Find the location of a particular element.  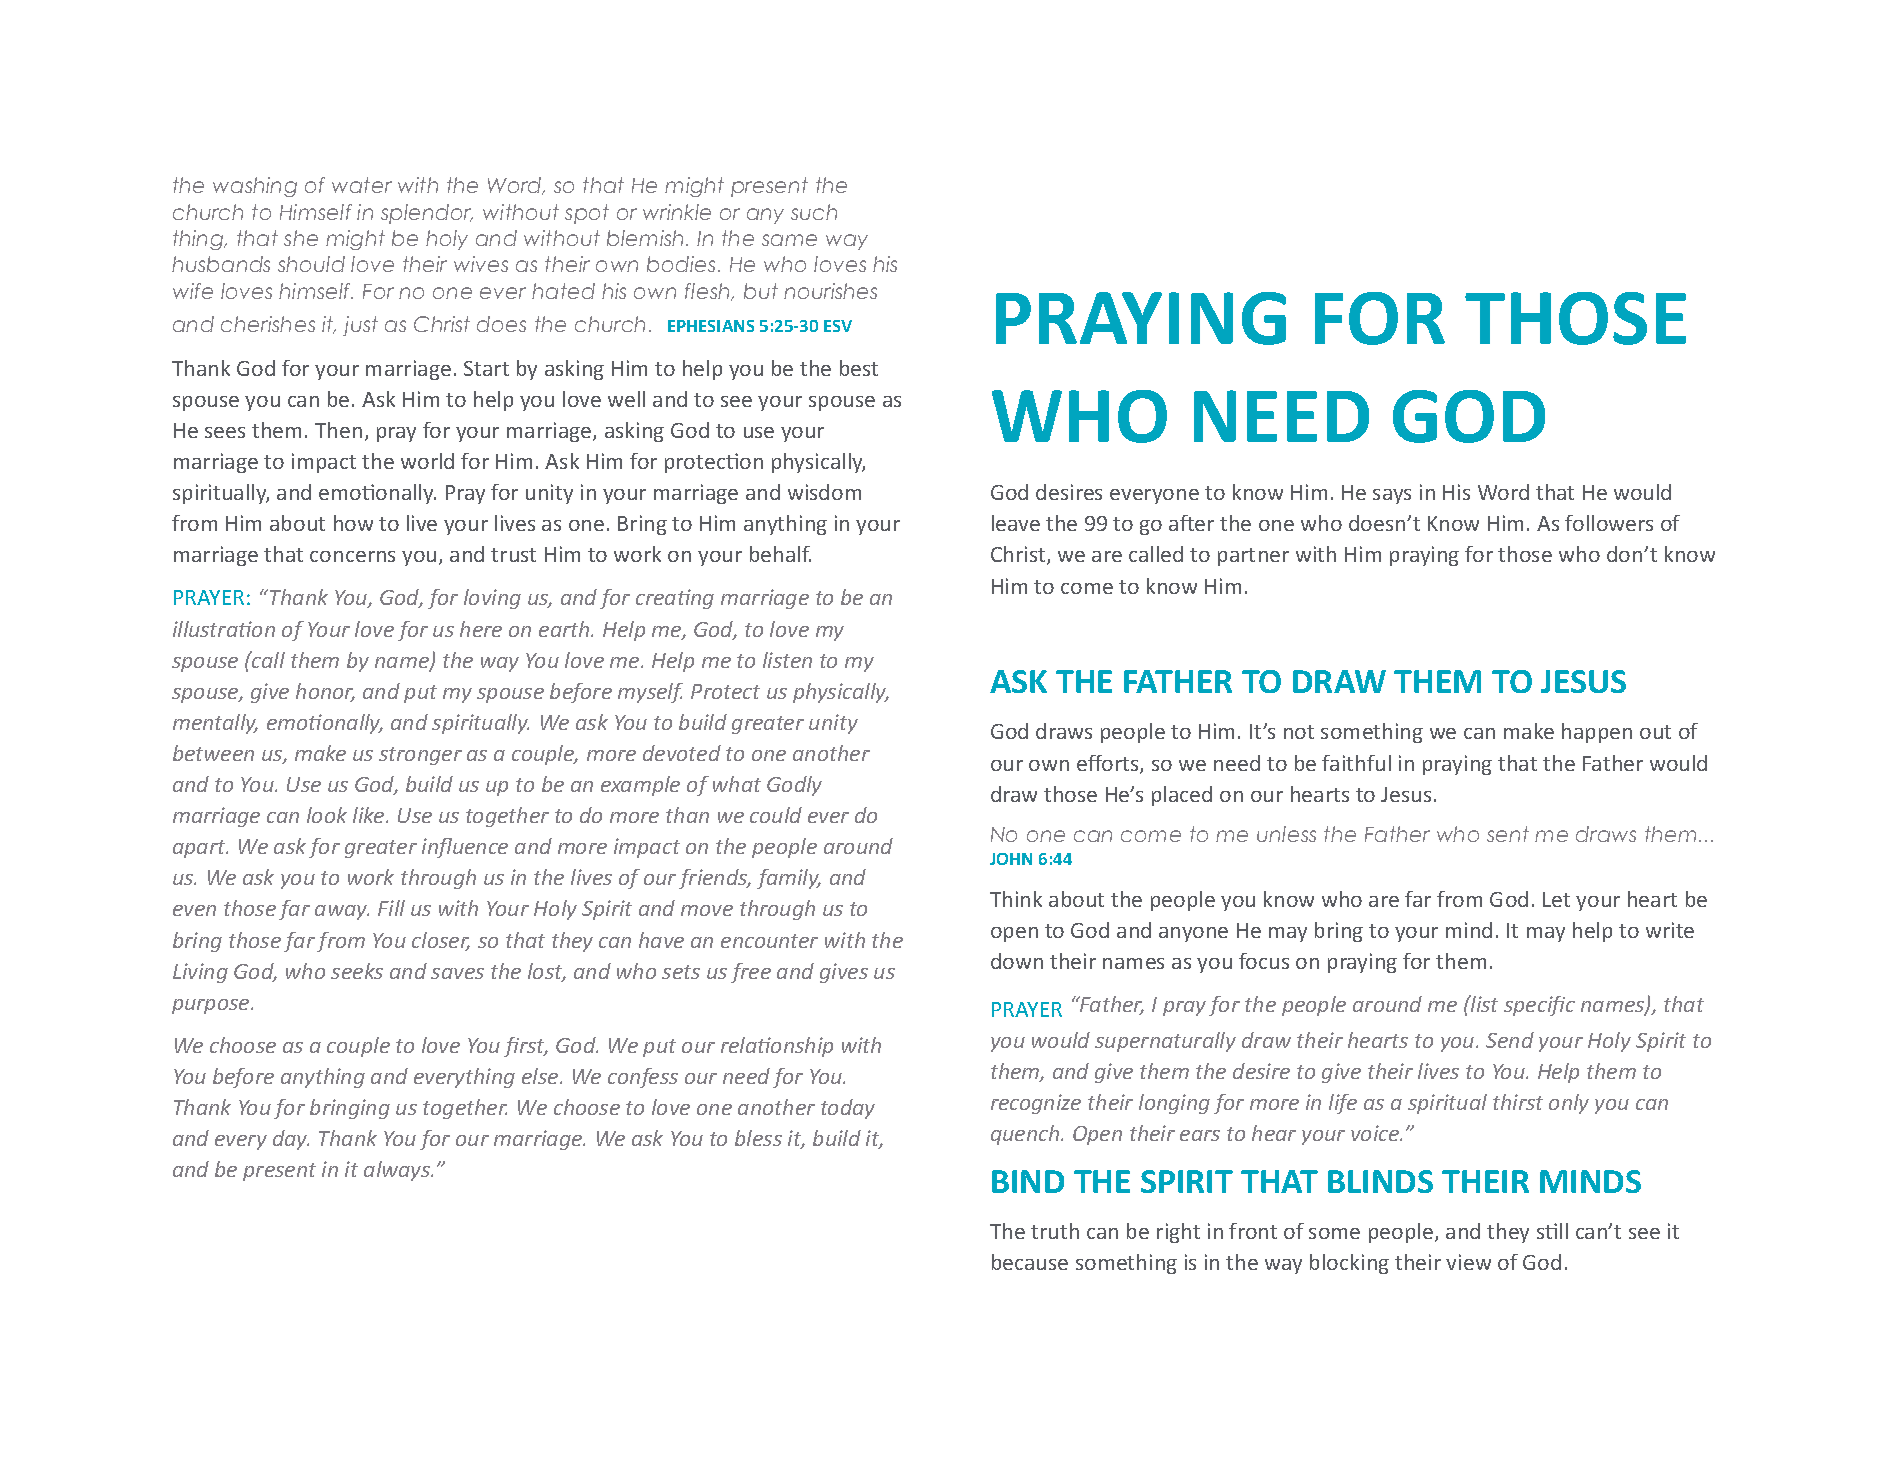

nourishes is located at coordinates (830, 291).
